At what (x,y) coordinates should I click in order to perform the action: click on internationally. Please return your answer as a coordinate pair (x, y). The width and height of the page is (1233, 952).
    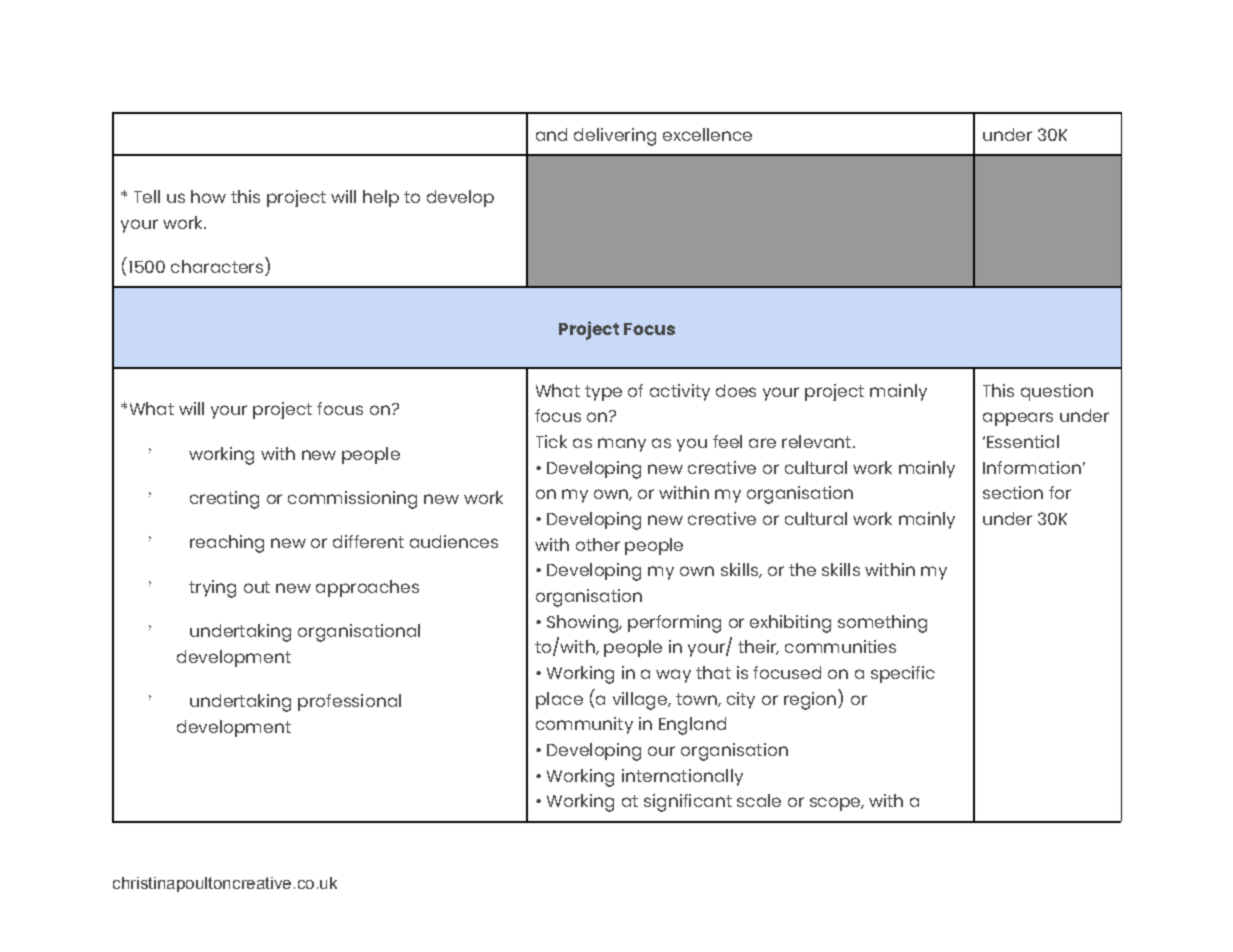
    Looking at the image, I should click on (682, 777).
